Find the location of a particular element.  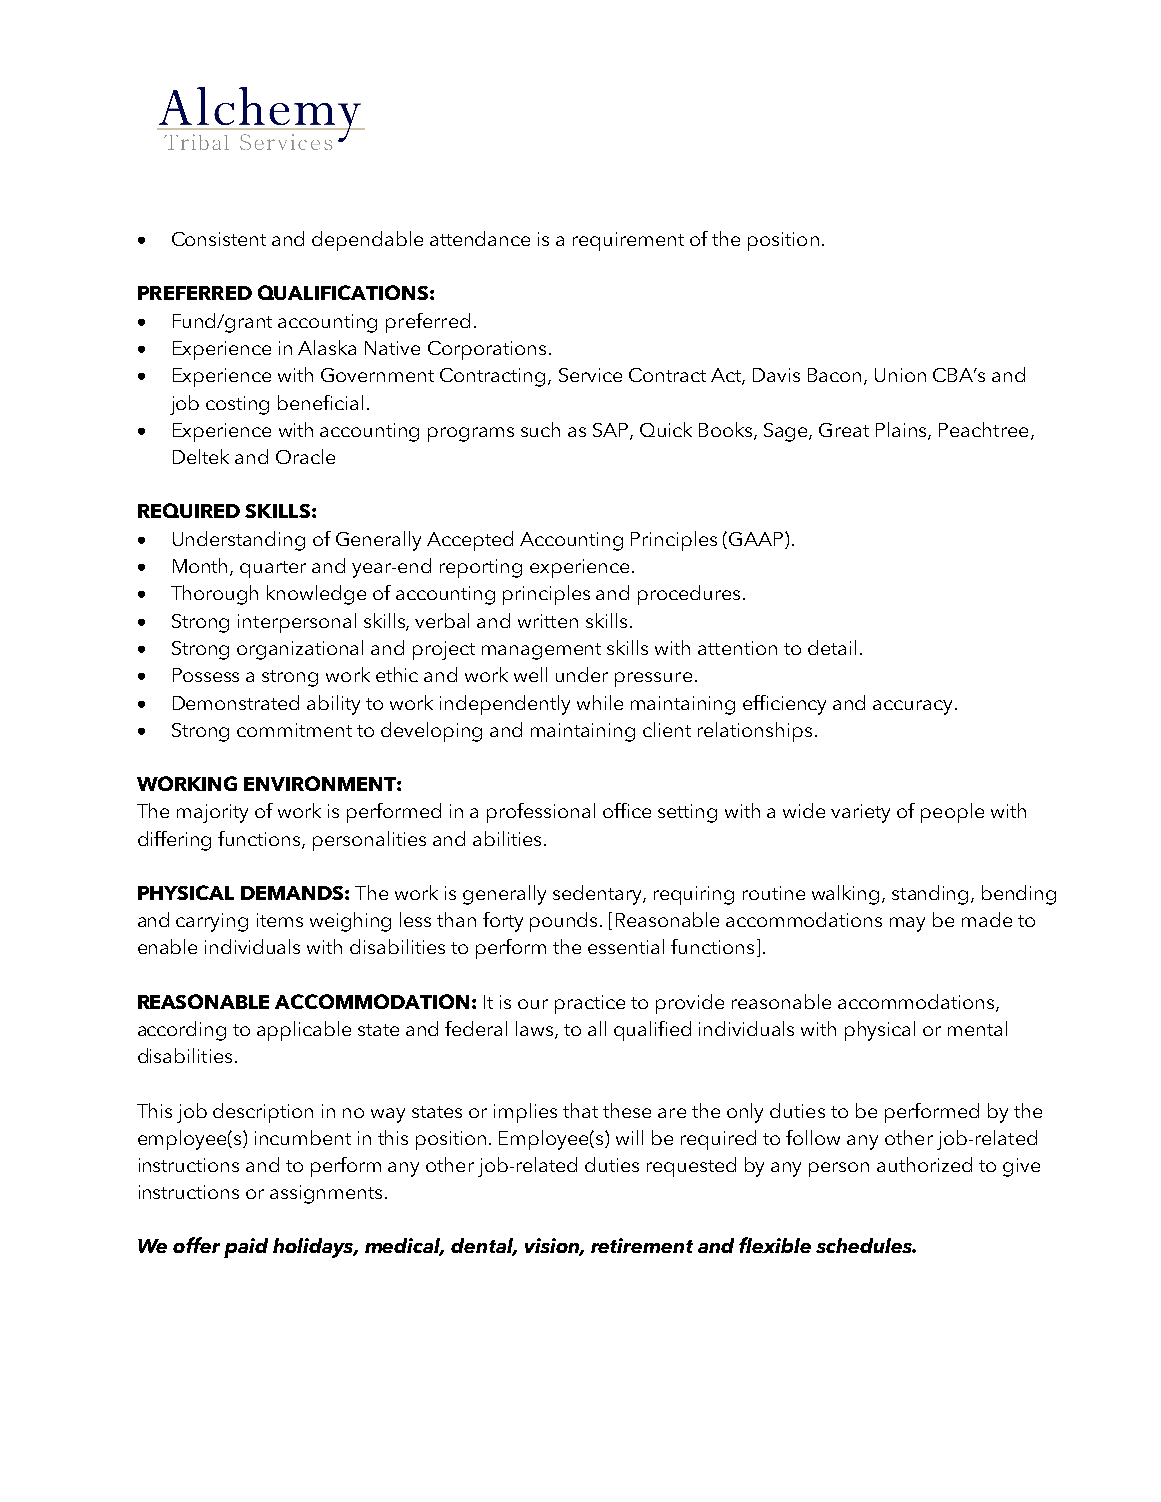

written is located at coordinates (548, 621).
